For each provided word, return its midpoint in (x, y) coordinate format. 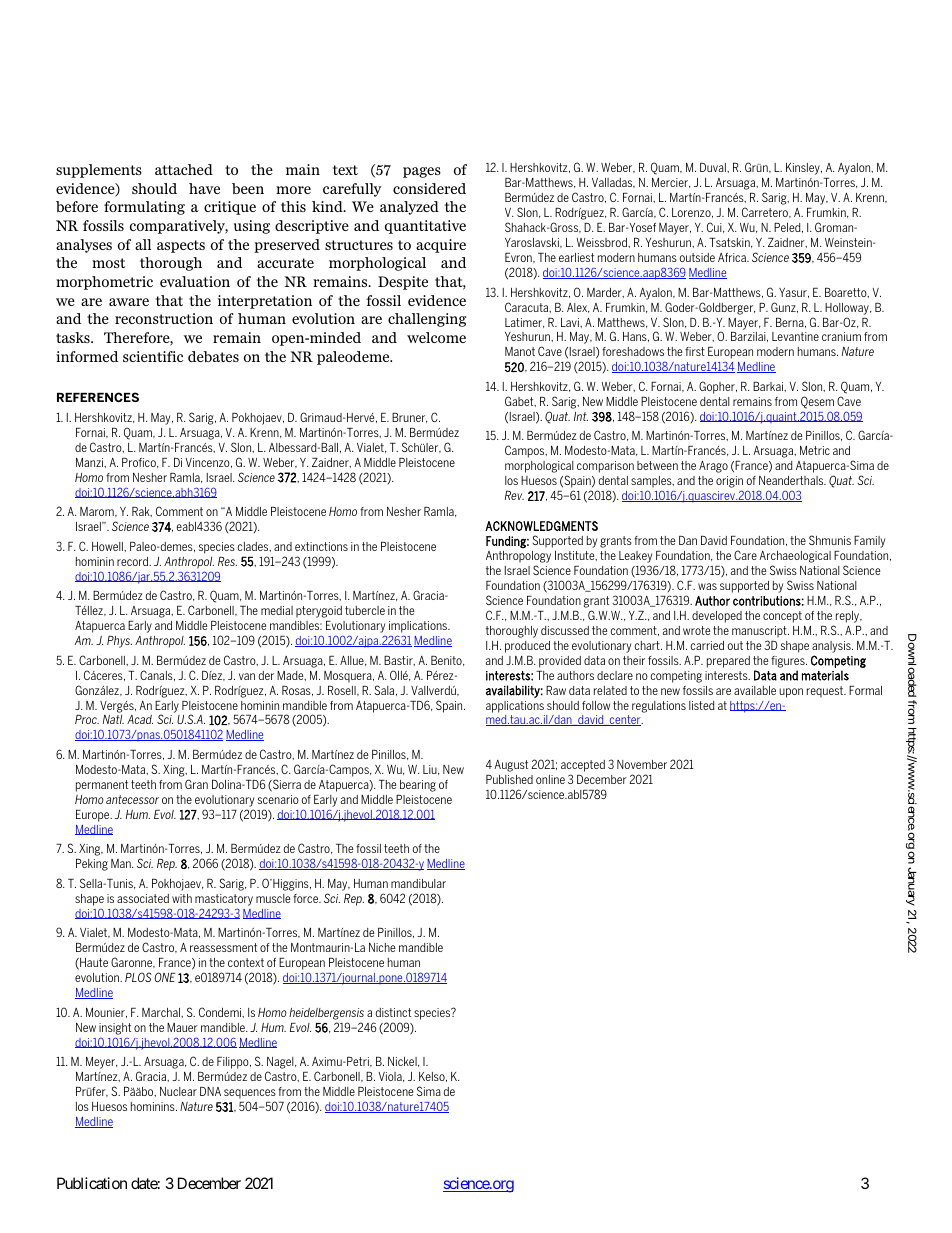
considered (429, 188)
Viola (391, 1077)
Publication (92, 1183)
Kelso (433, 1077)
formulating (144, 208)
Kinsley (804, 169)
